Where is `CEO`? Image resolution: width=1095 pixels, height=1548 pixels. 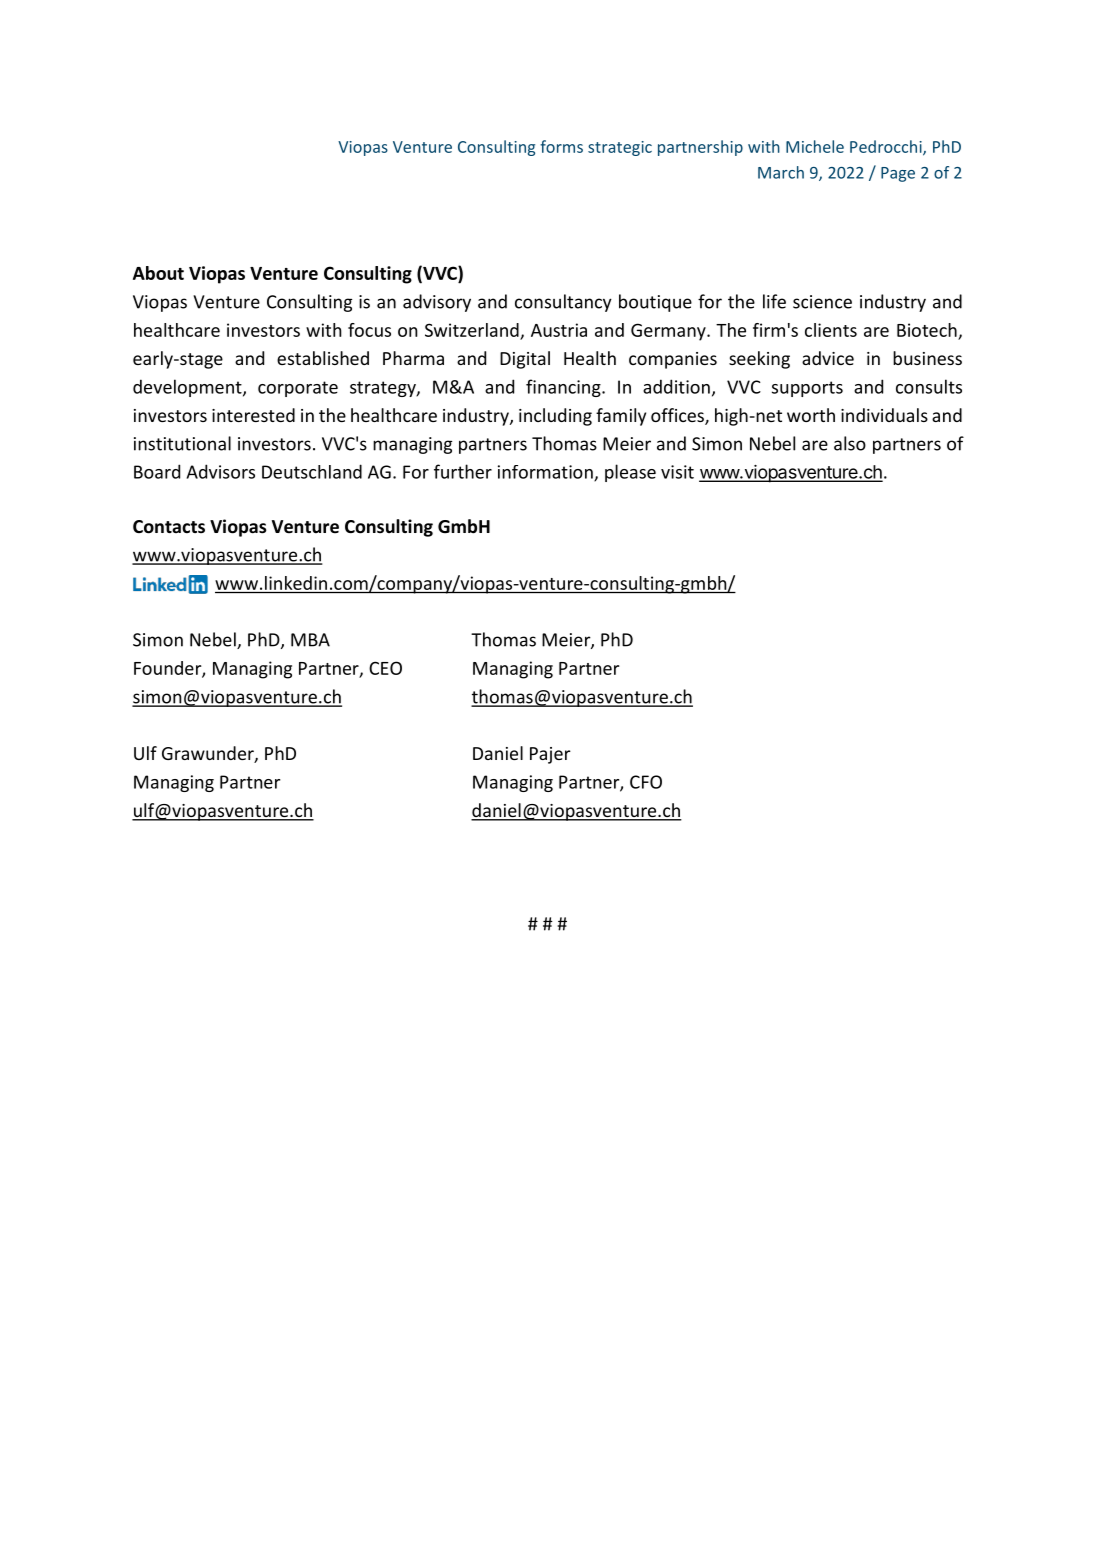 CEO is located at coordinates (385, 668).
